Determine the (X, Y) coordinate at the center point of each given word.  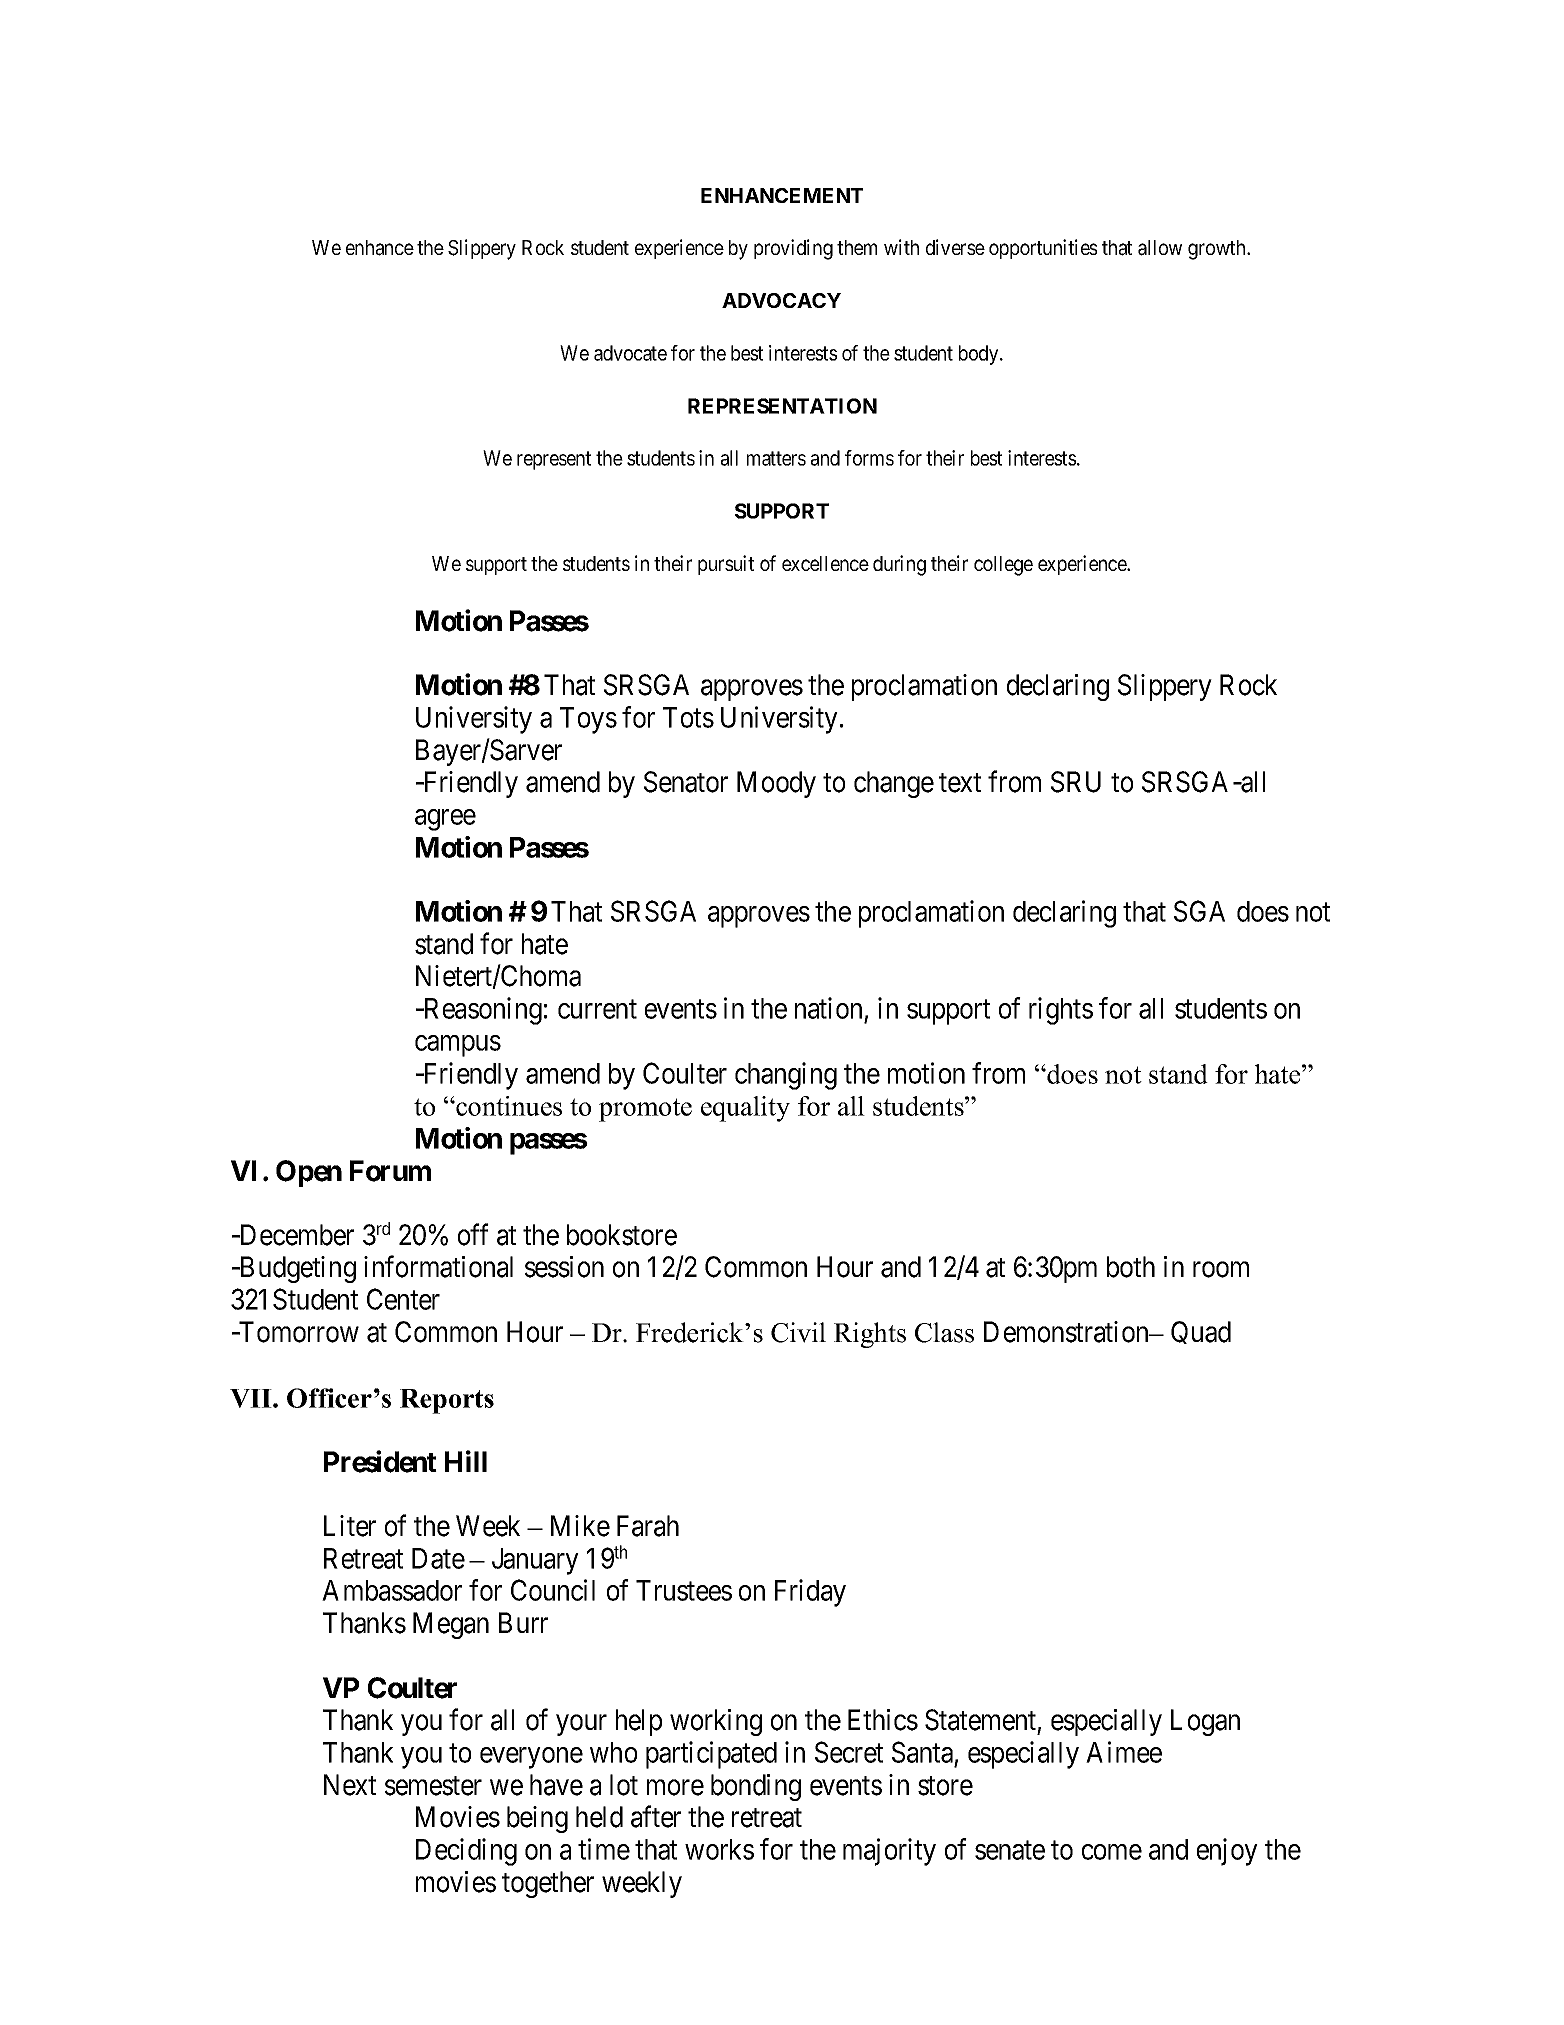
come (1112, 1852)
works (719, 1849)
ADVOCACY (781, 300)
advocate (630, 353)
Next (350, 1785)
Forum (390, 1171)
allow (1160, 248)
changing (786, 1076)
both (1131, 1267)
